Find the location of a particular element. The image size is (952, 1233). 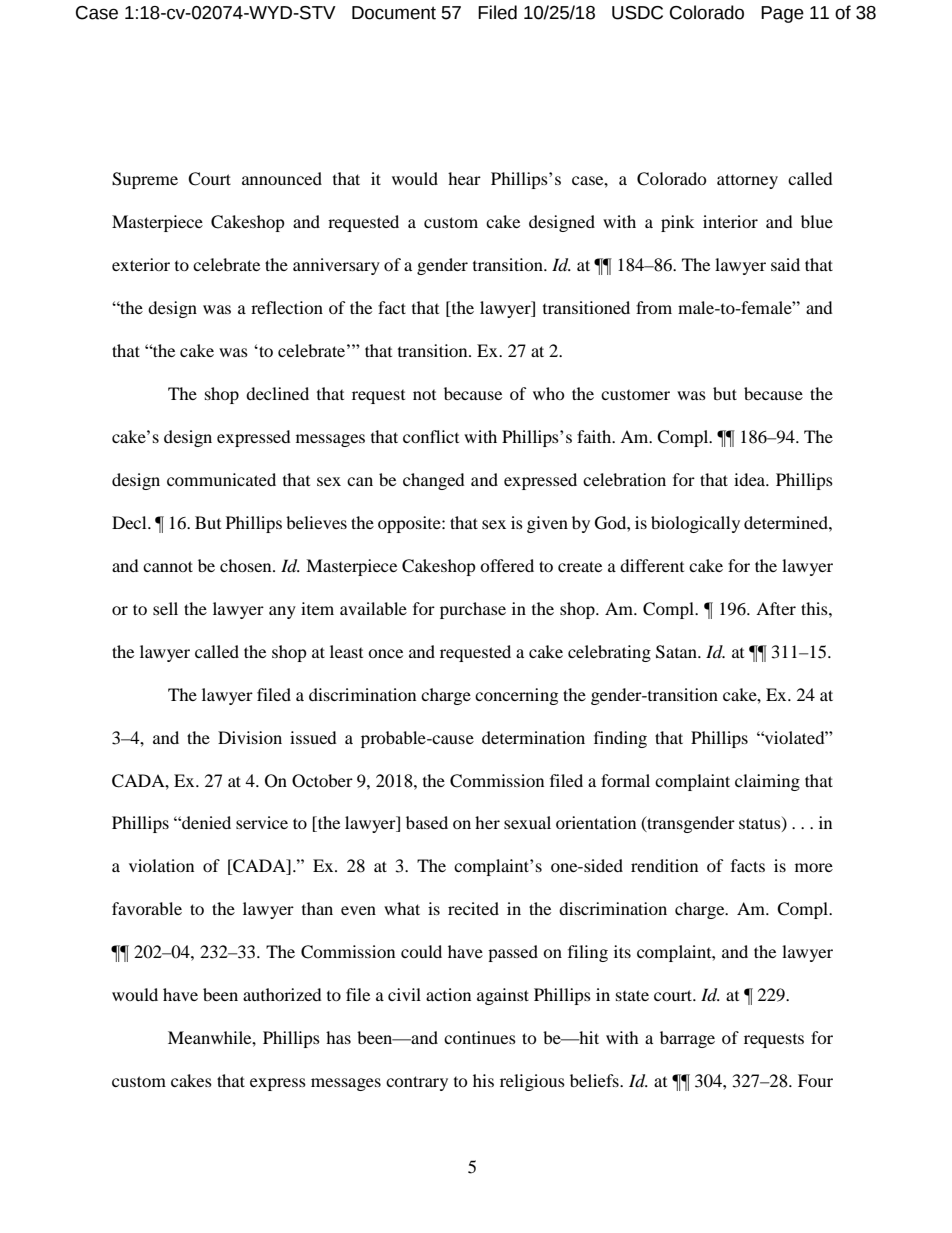

USDC is located at coordinates (637, 13).
